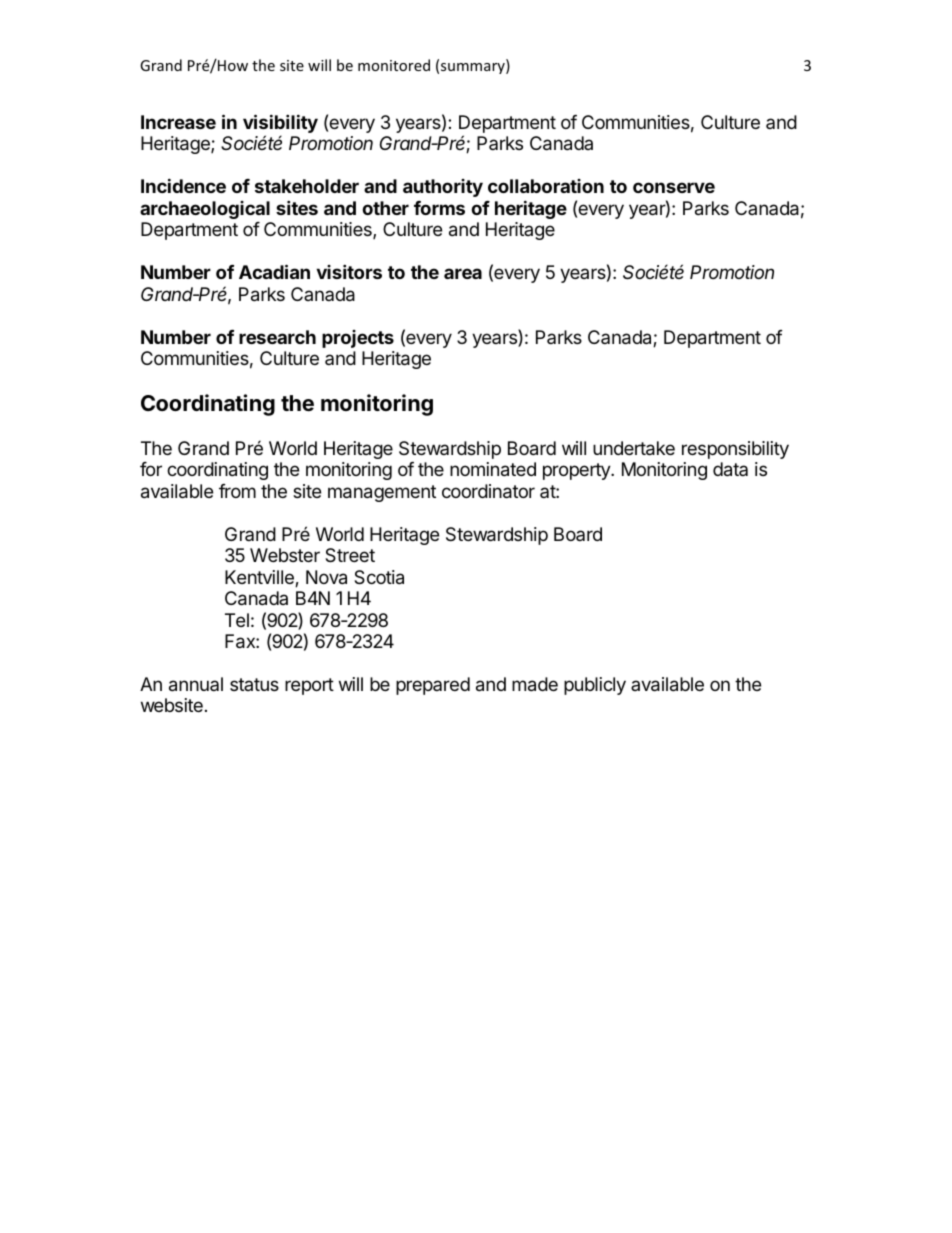 The image size is (952, 1233). Describe the element at coordinates (546, 186) in the screenshot. I see `collaboration` at that location.
